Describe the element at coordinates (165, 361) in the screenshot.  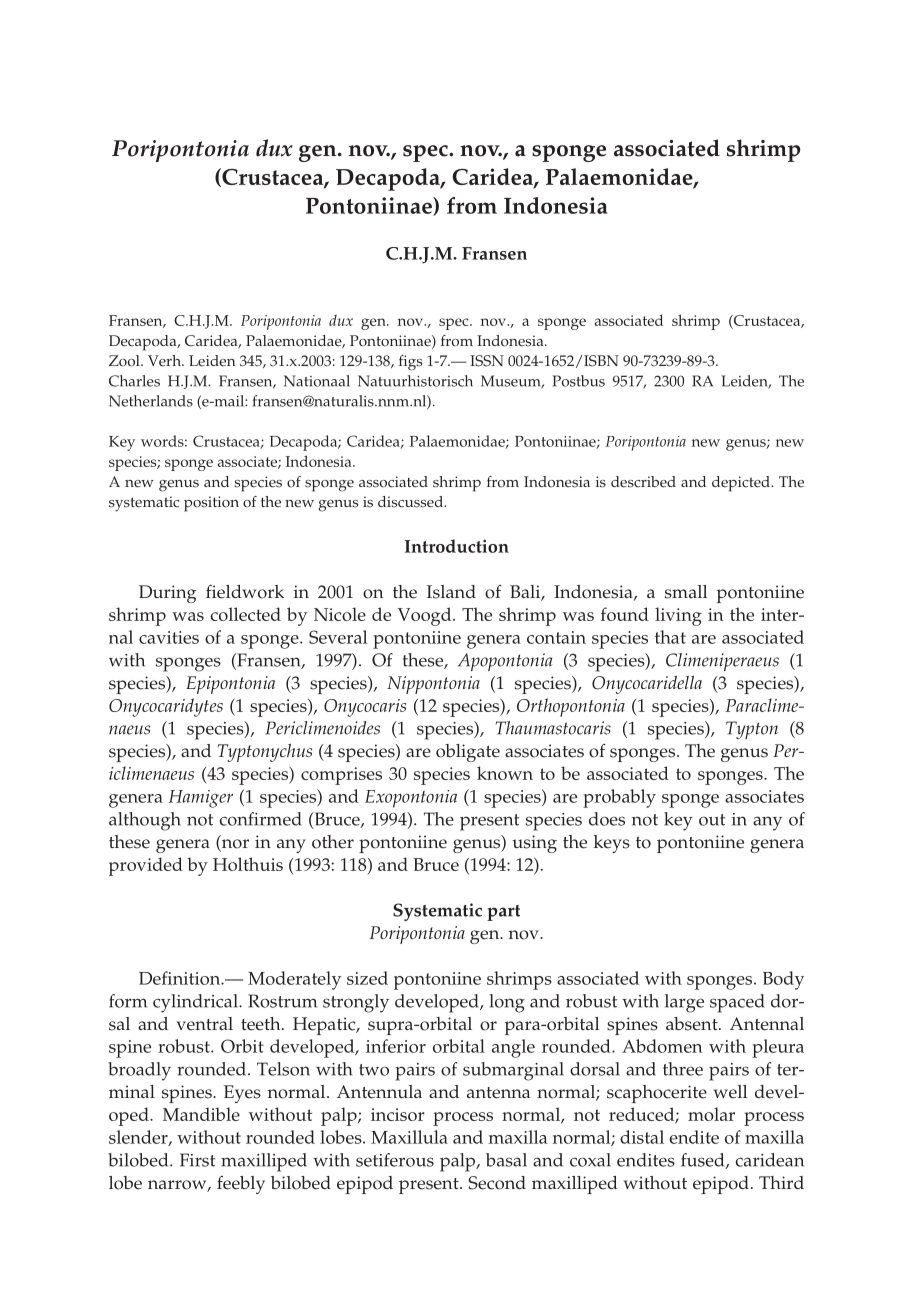
I see `Verh` at that location.
